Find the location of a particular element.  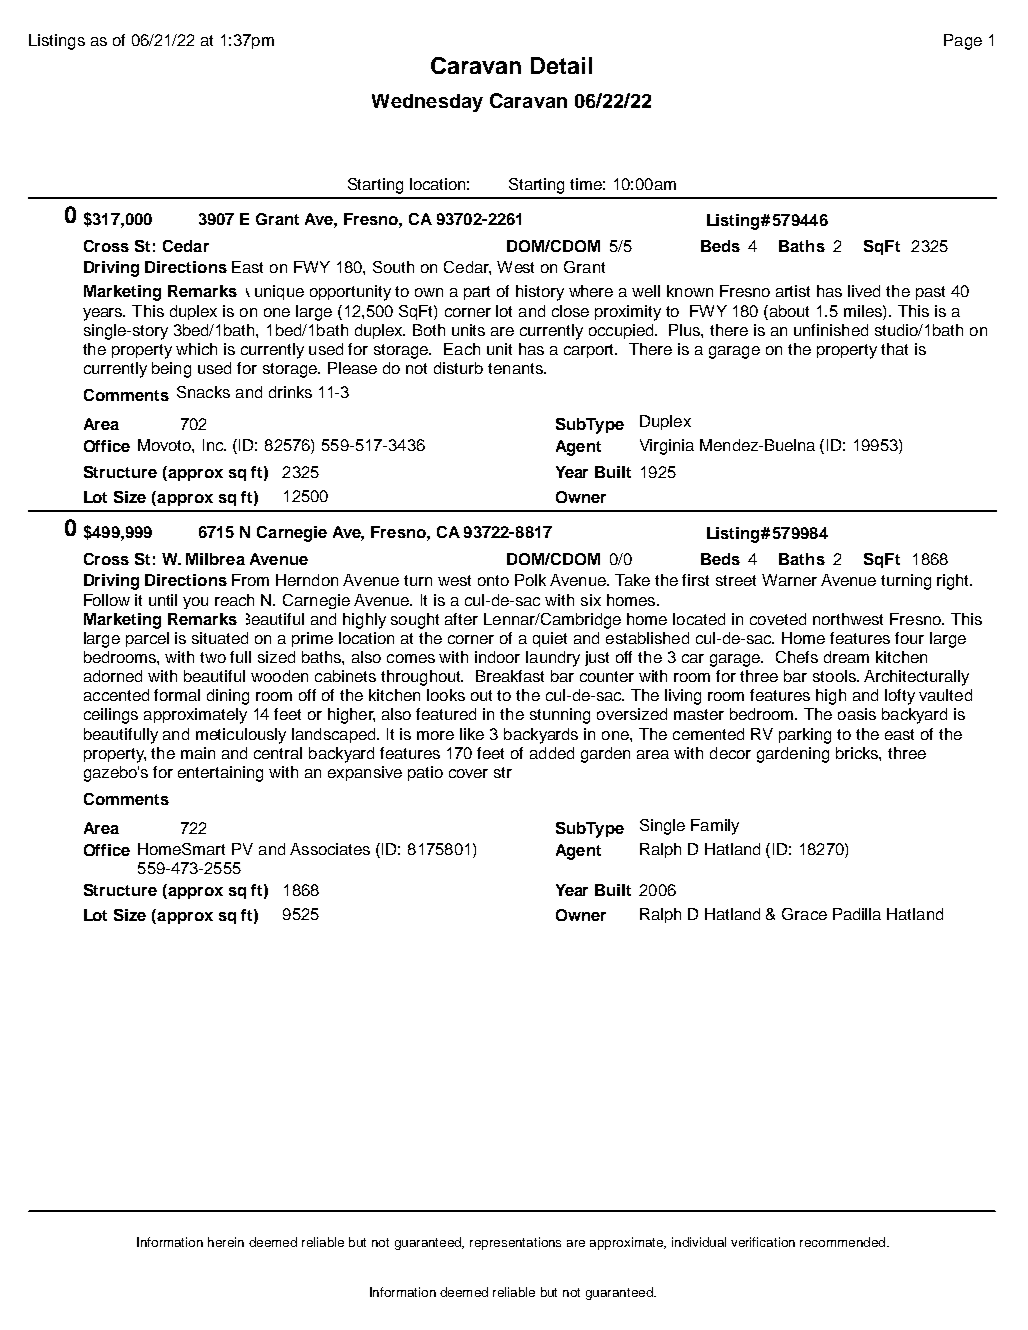

dream is located at coordinates (846, 657).
